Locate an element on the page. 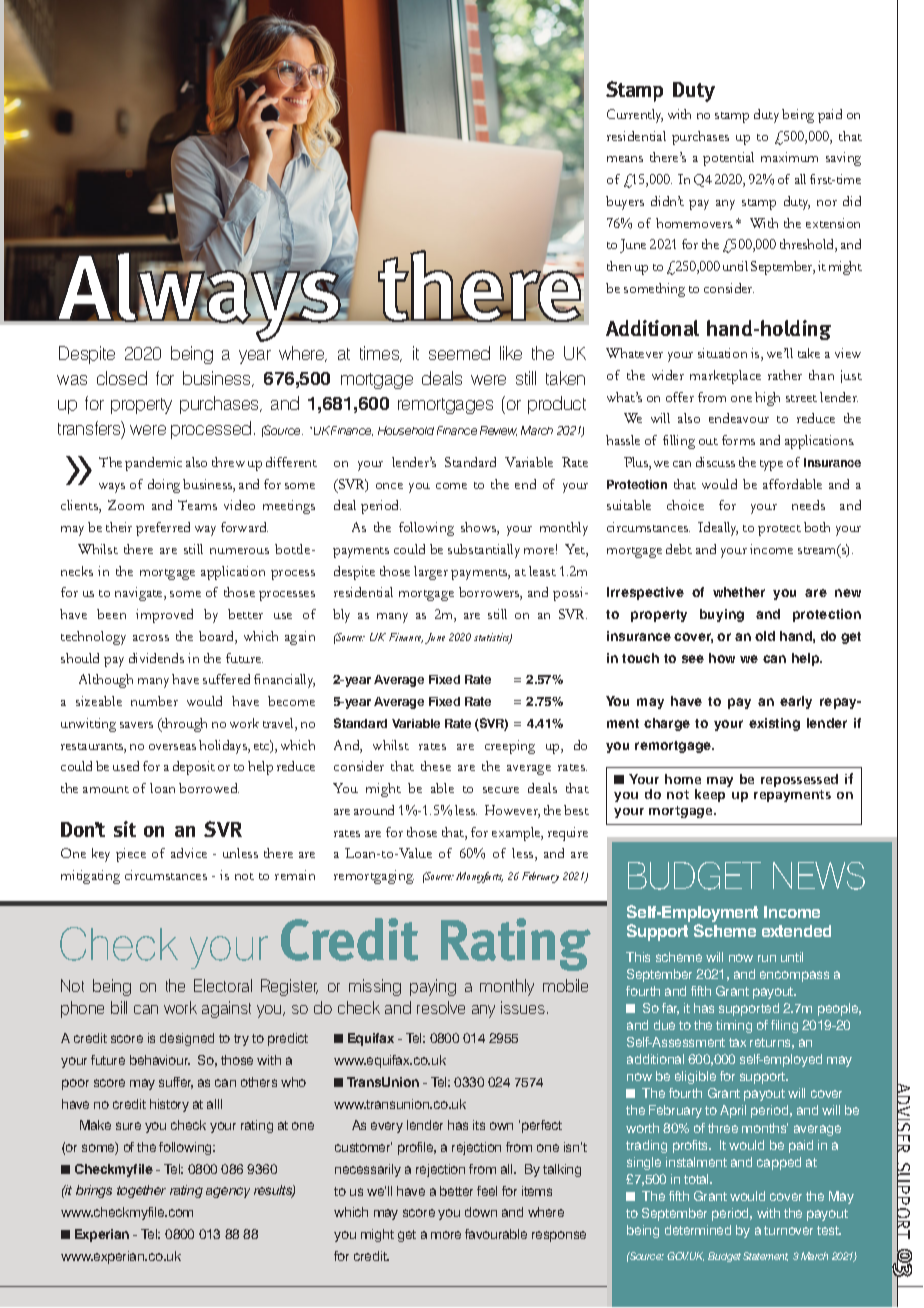  together is located at coordinates (141, 1191).
